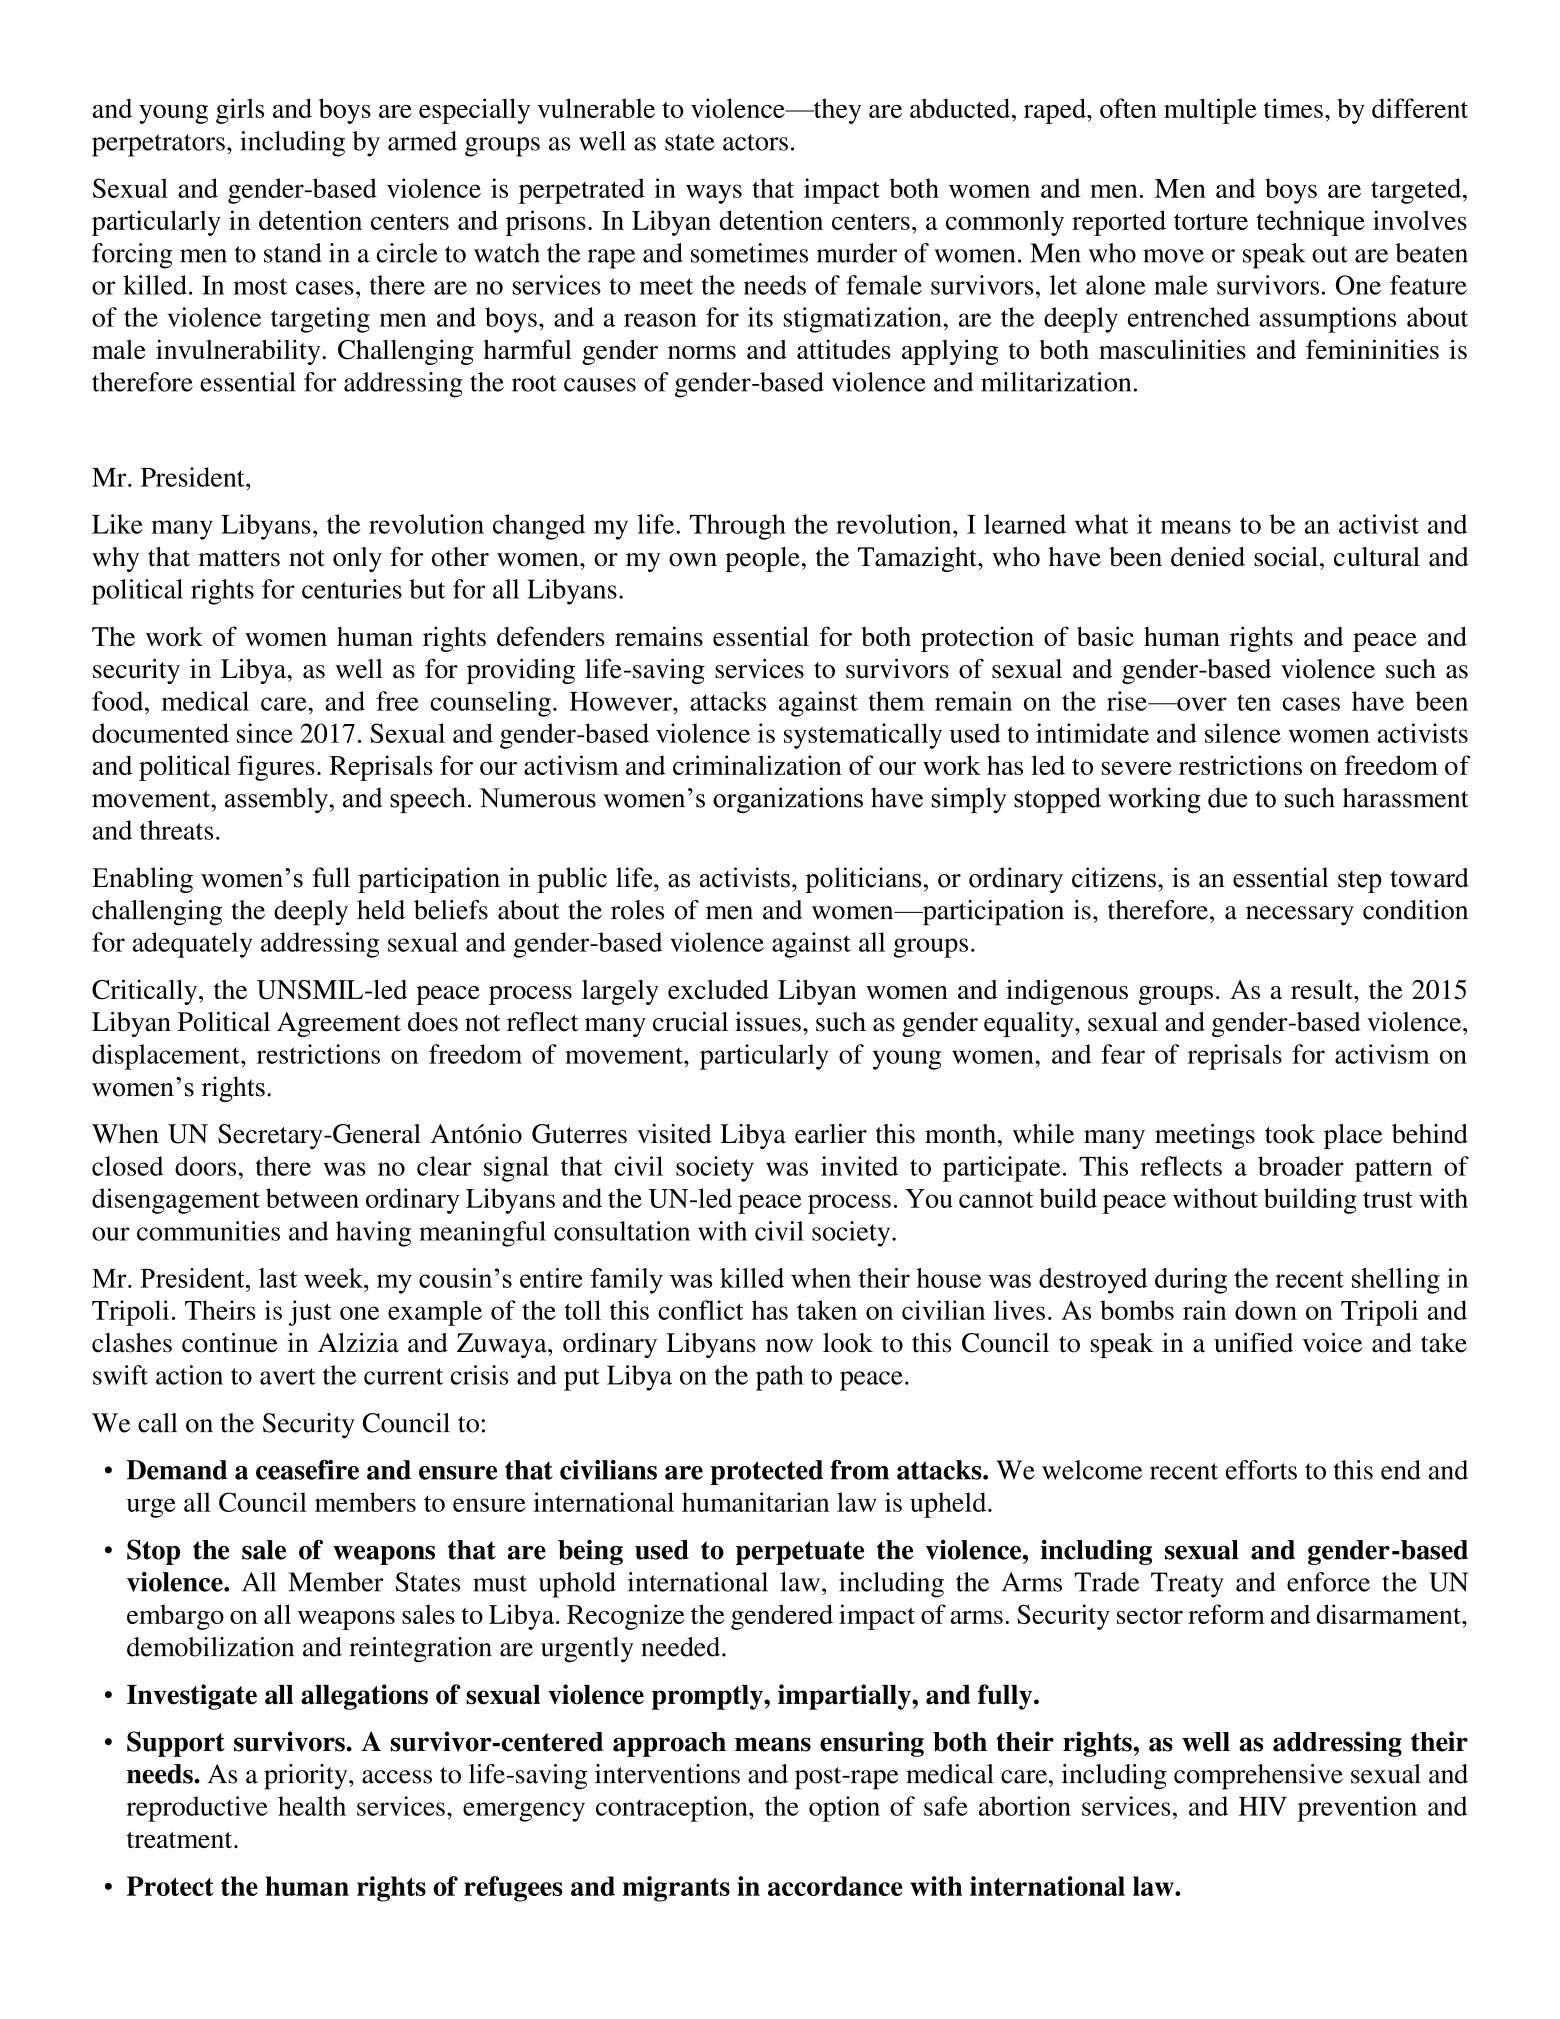  What do you see at coordinates (240, 111) in the screenshot?
I see `girls` at bounding box center [240, 111].
